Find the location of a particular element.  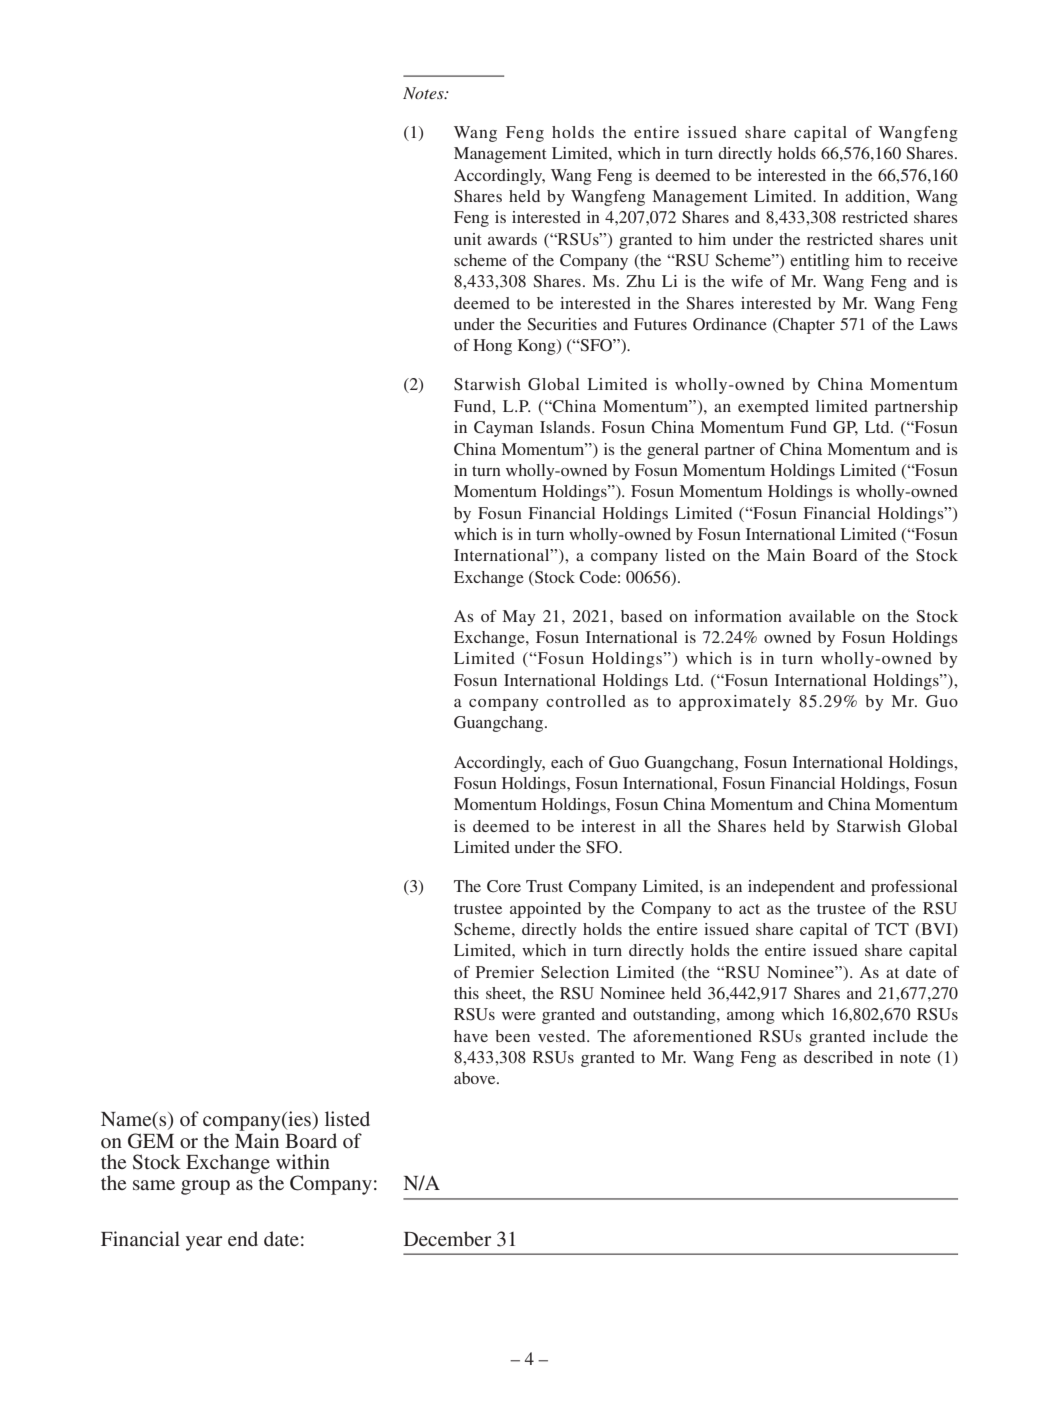

awards is located at coordinates (512, 239).
